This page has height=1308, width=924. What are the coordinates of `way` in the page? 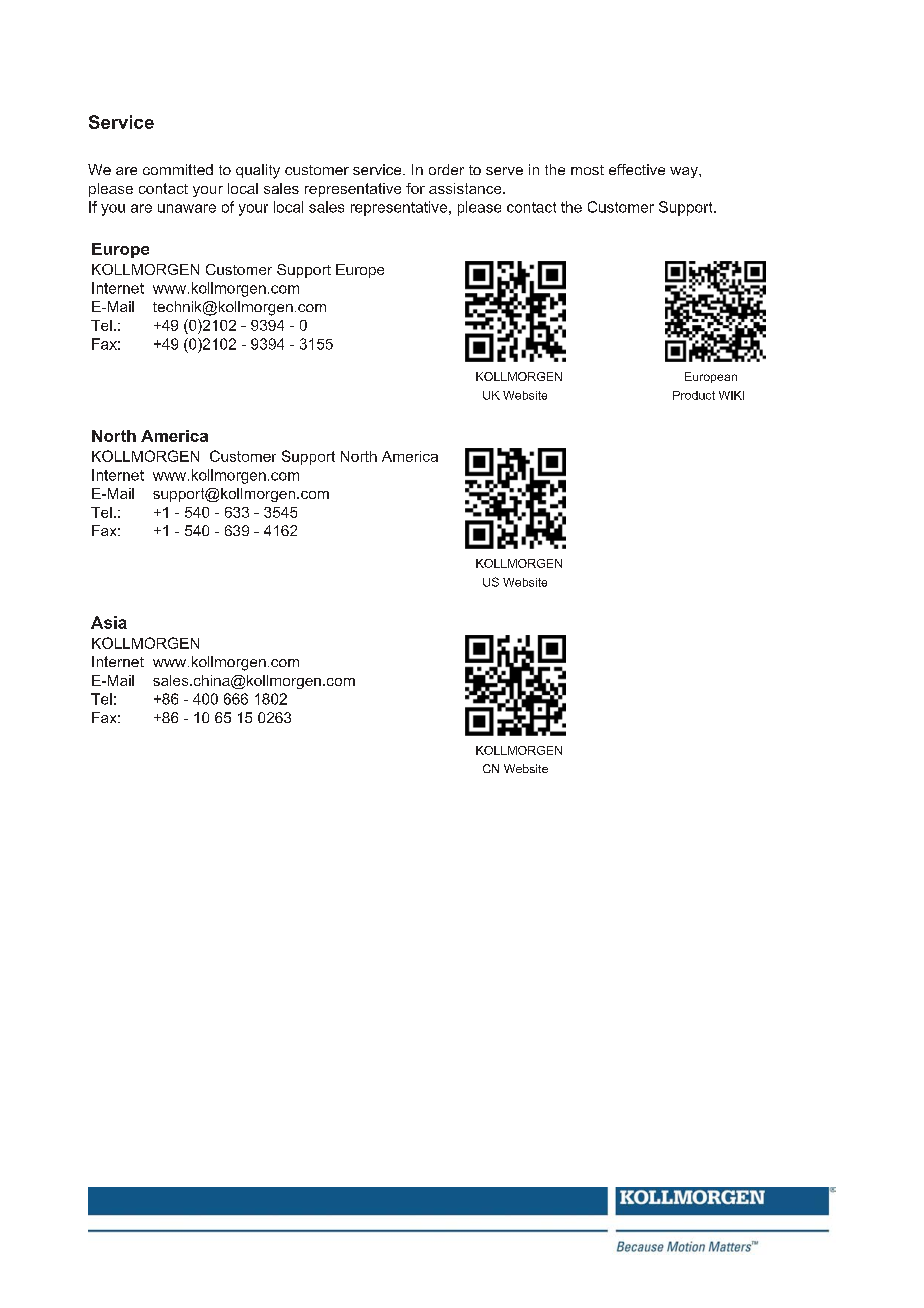 It's located at (685, 172).
